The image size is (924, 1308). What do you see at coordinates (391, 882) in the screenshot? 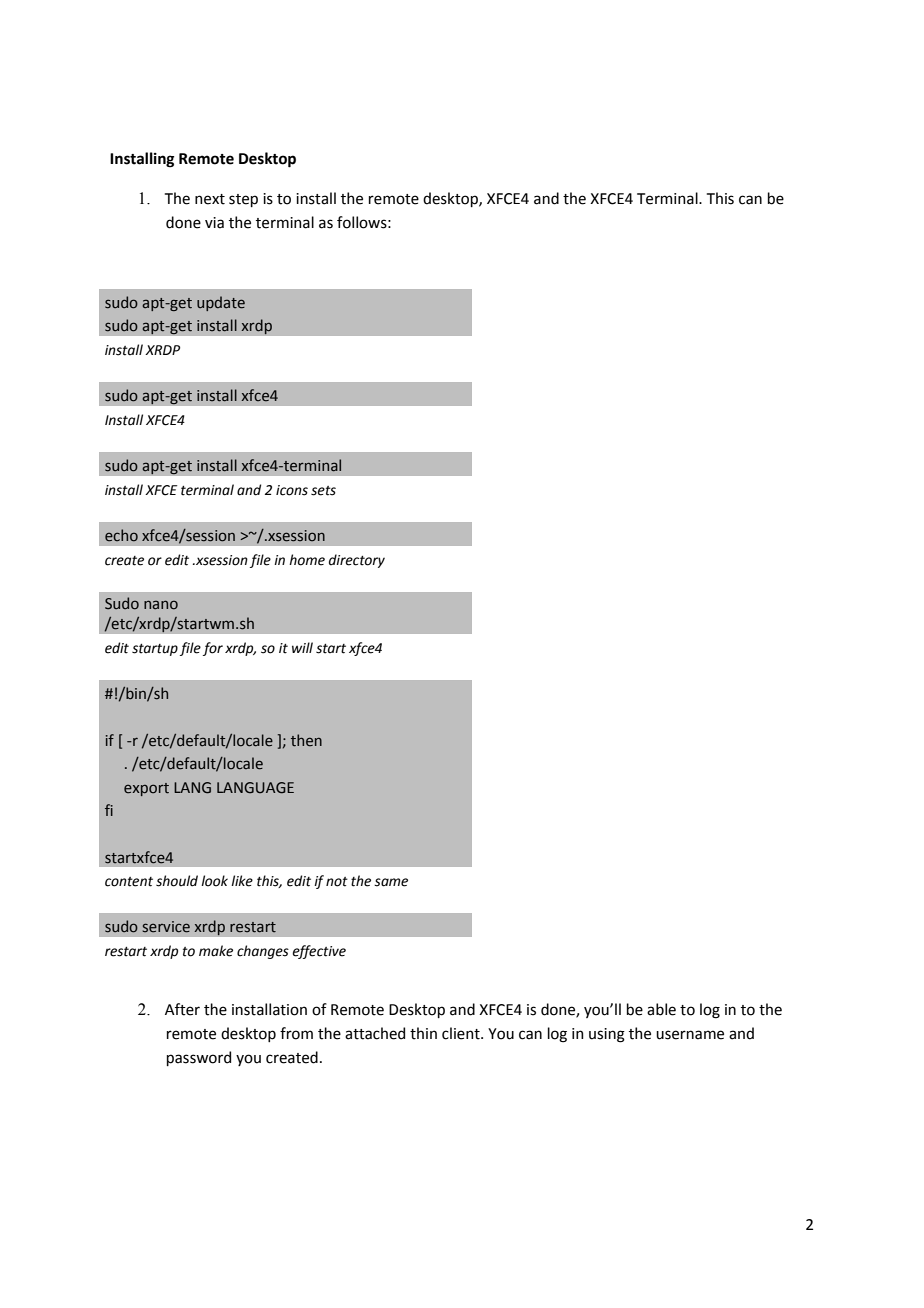
I see `same` at bounding box center [391, 882].
